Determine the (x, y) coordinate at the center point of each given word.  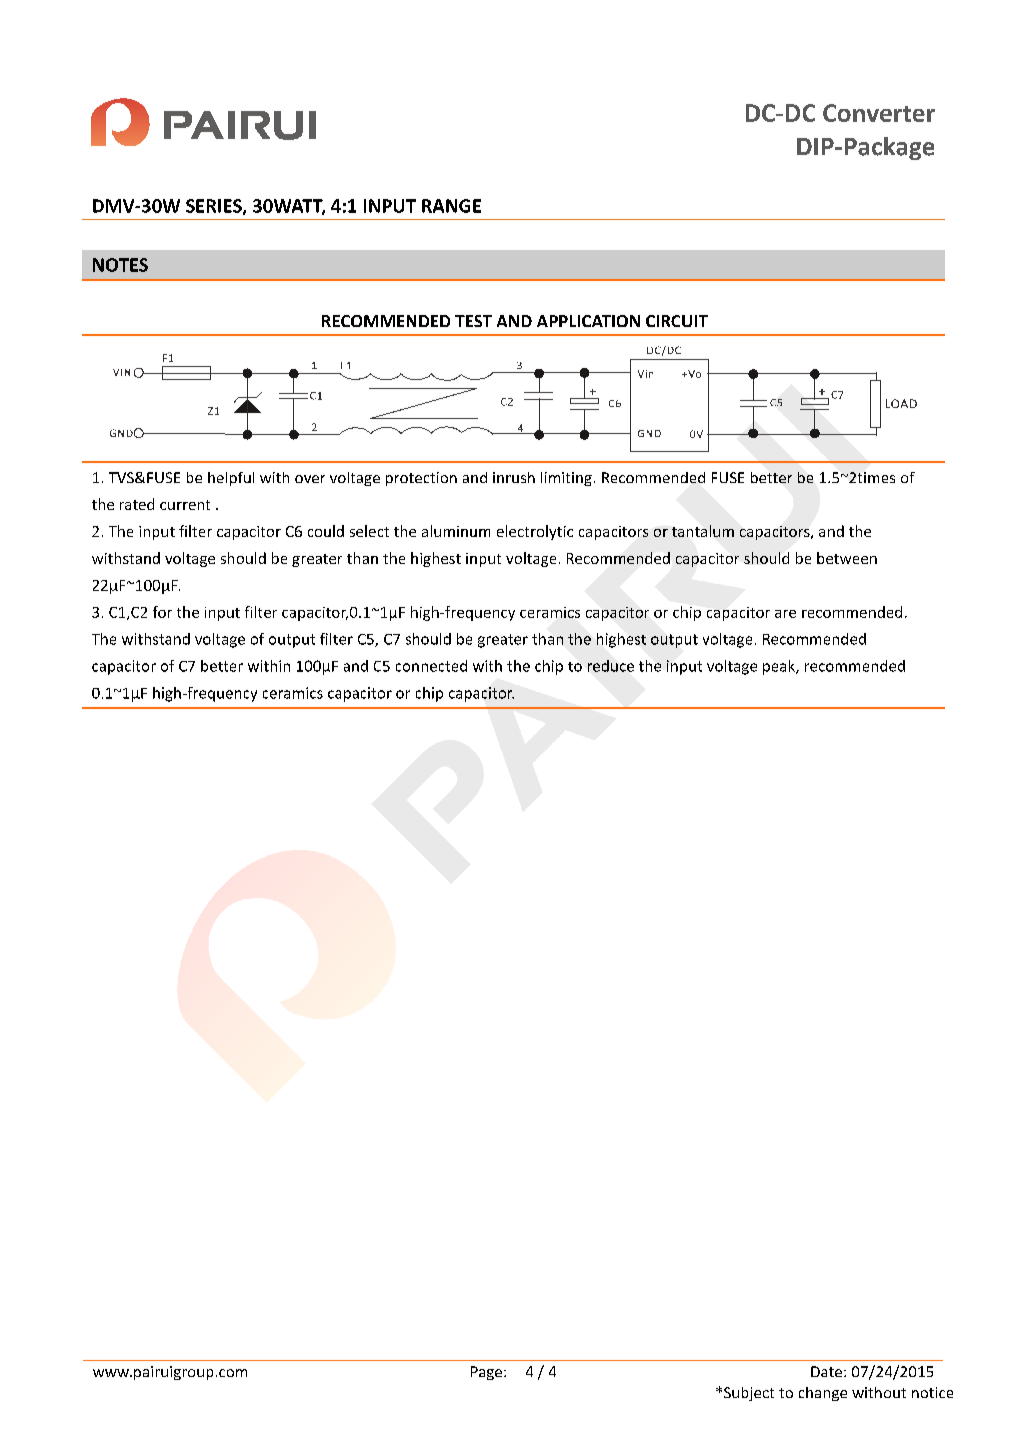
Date (826, 1371)
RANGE (451, 206)
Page (488, 1373)
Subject (749, 1394)
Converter (879, 113)
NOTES (120, 265)
